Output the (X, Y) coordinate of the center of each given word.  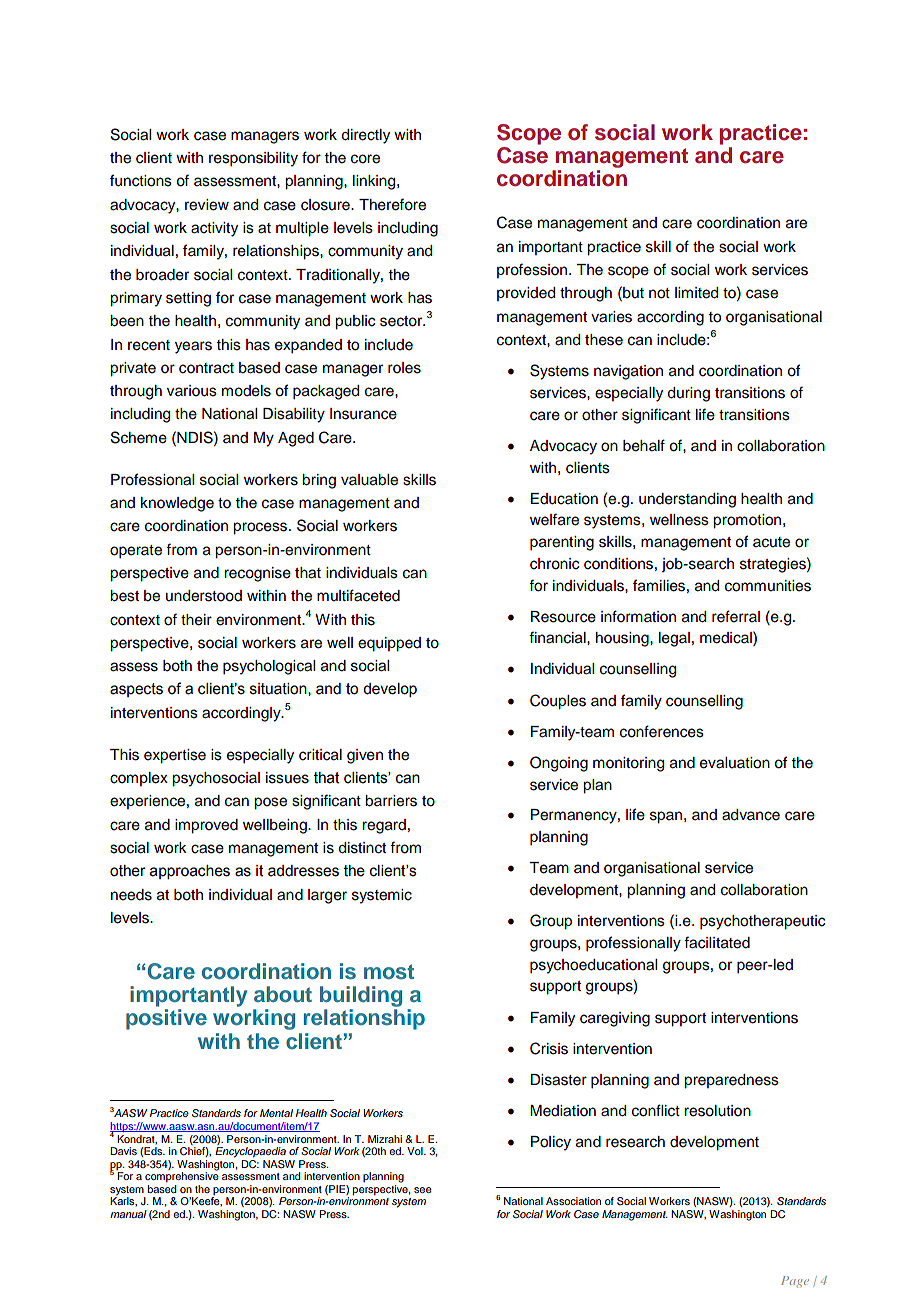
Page (795, 1282)
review (207, 205)
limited (696, 293)
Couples (558, 702)
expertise (175, 756)
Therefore (392, 204)
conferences (662, 731)
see (423, 1190)
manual (128, 1214)
